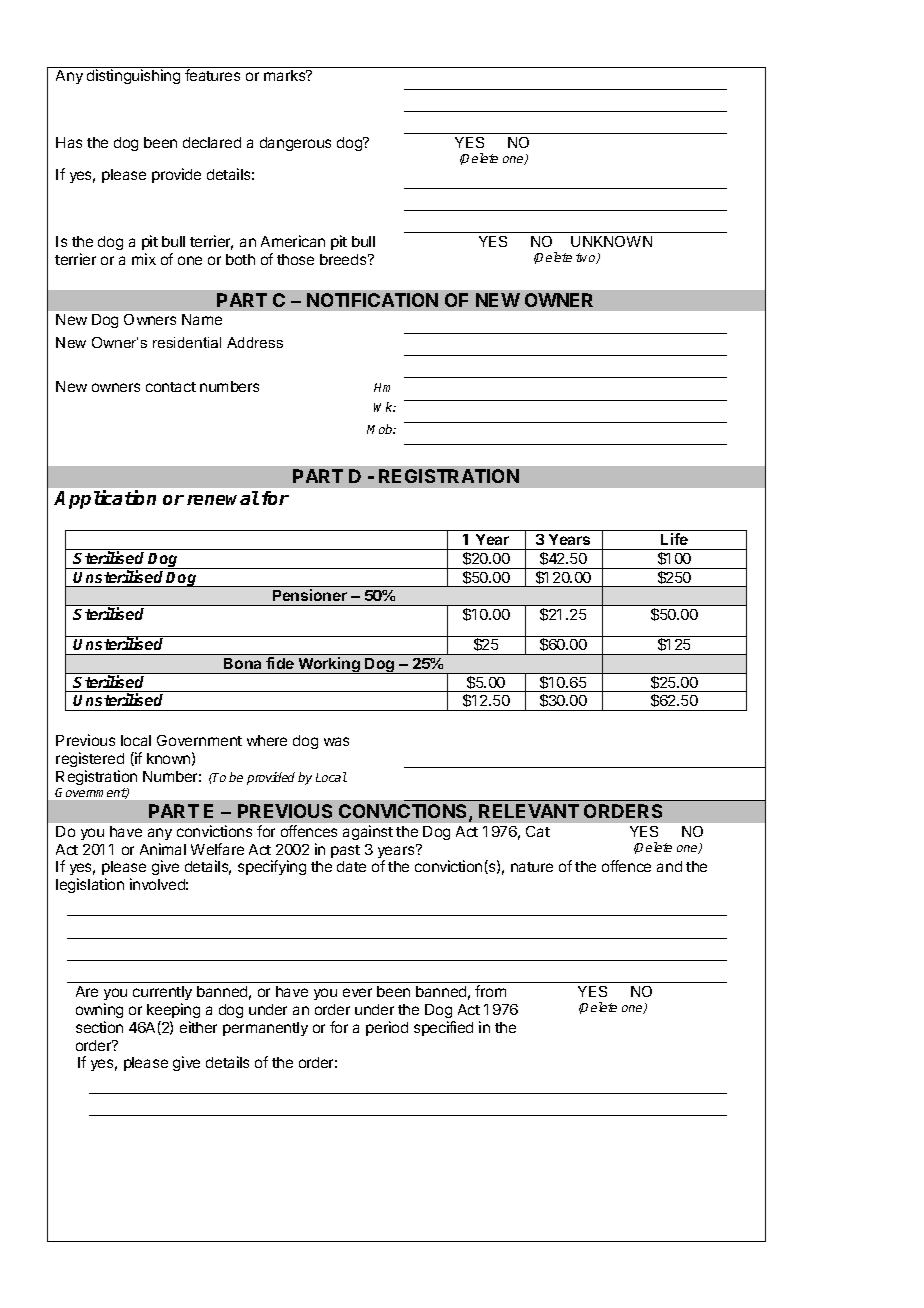 This screenshot has width=924, height=1308. What do you see at coordinates (173, 1010) in the screenshot?
I see `keeping` at bounding box center [173, 1010].
